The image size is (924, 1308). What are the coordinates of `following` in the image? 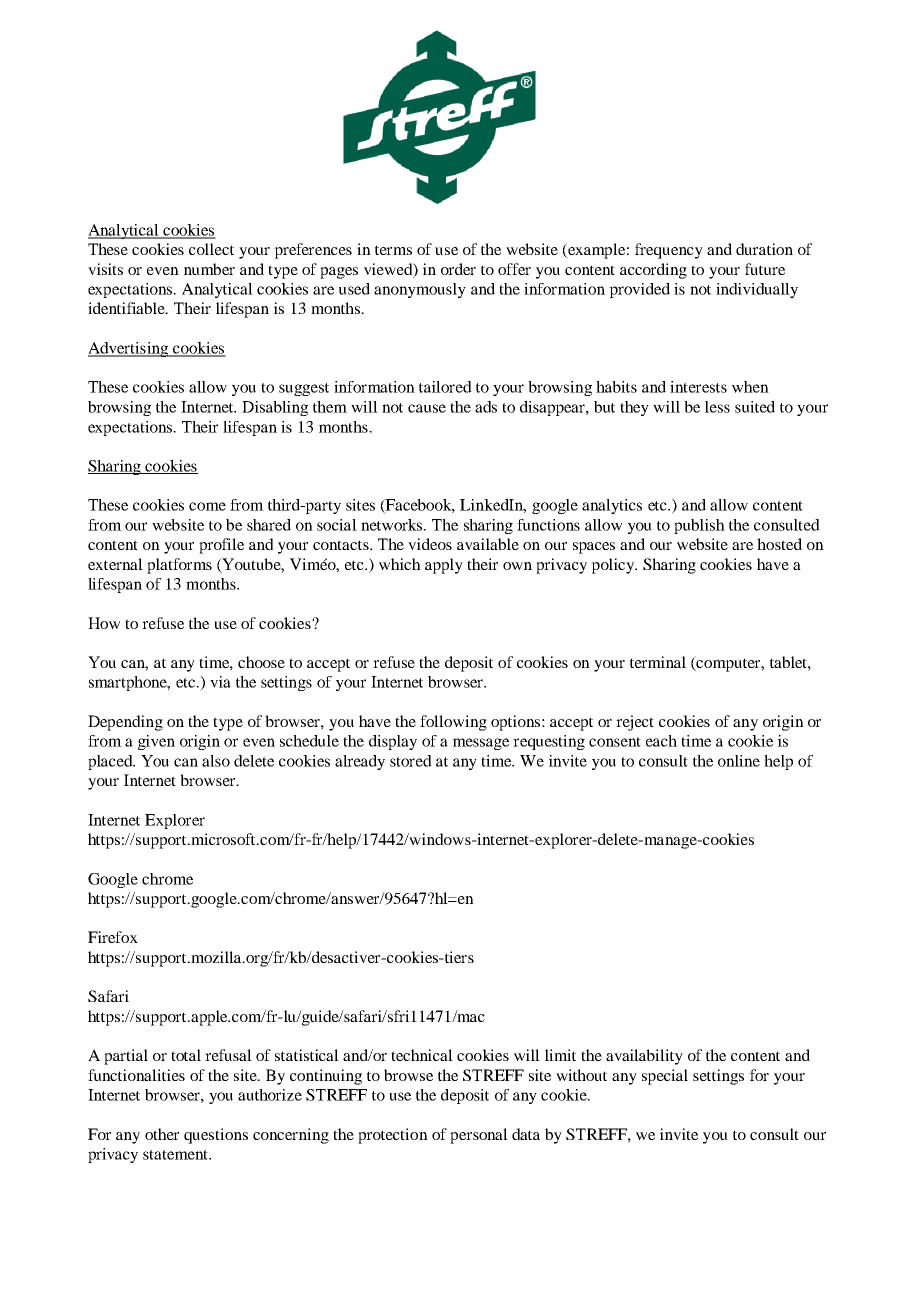 It's located at (453, 723).
